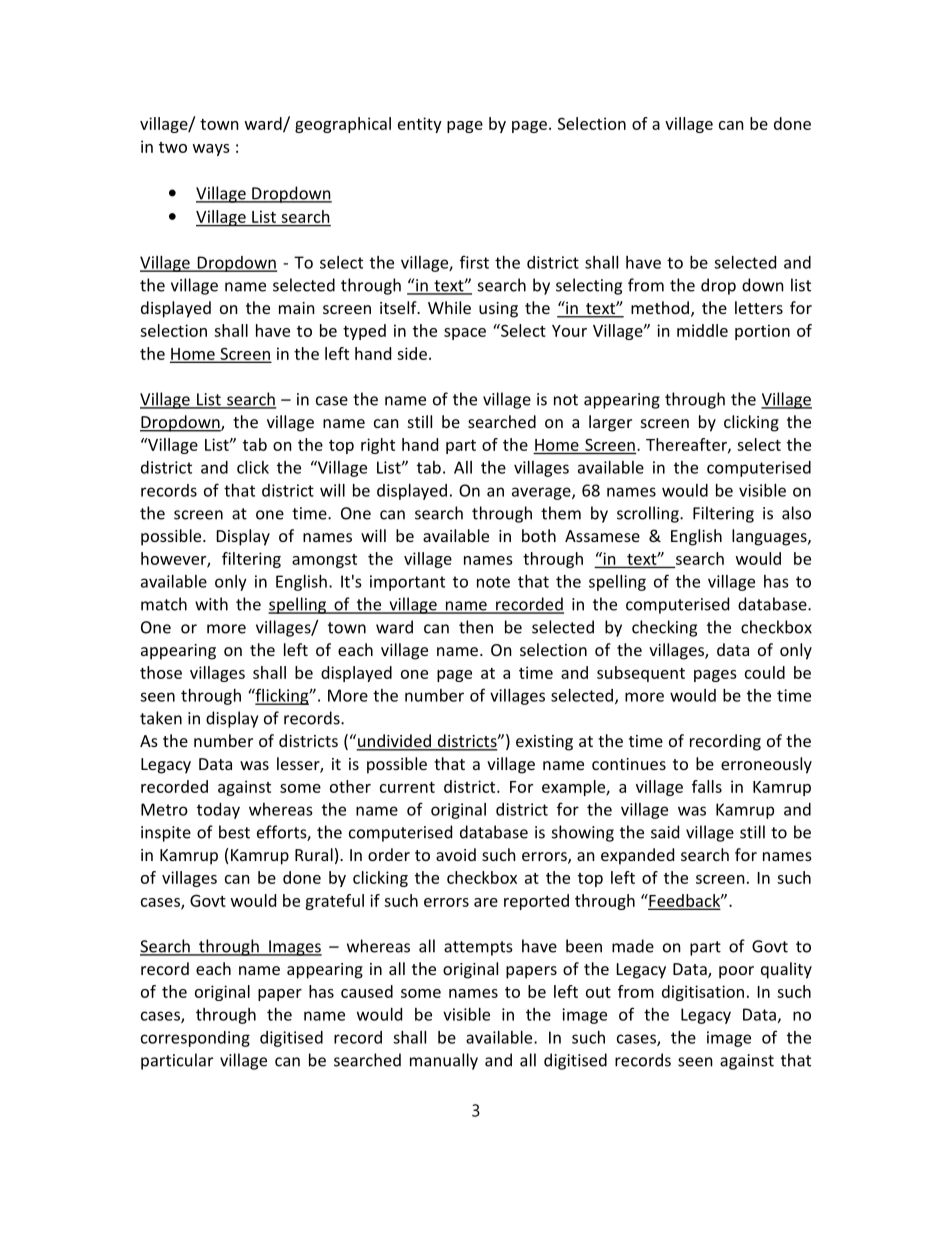  Describe the element at coordinates (770, 537) in the page. I see `languages` at that location.
